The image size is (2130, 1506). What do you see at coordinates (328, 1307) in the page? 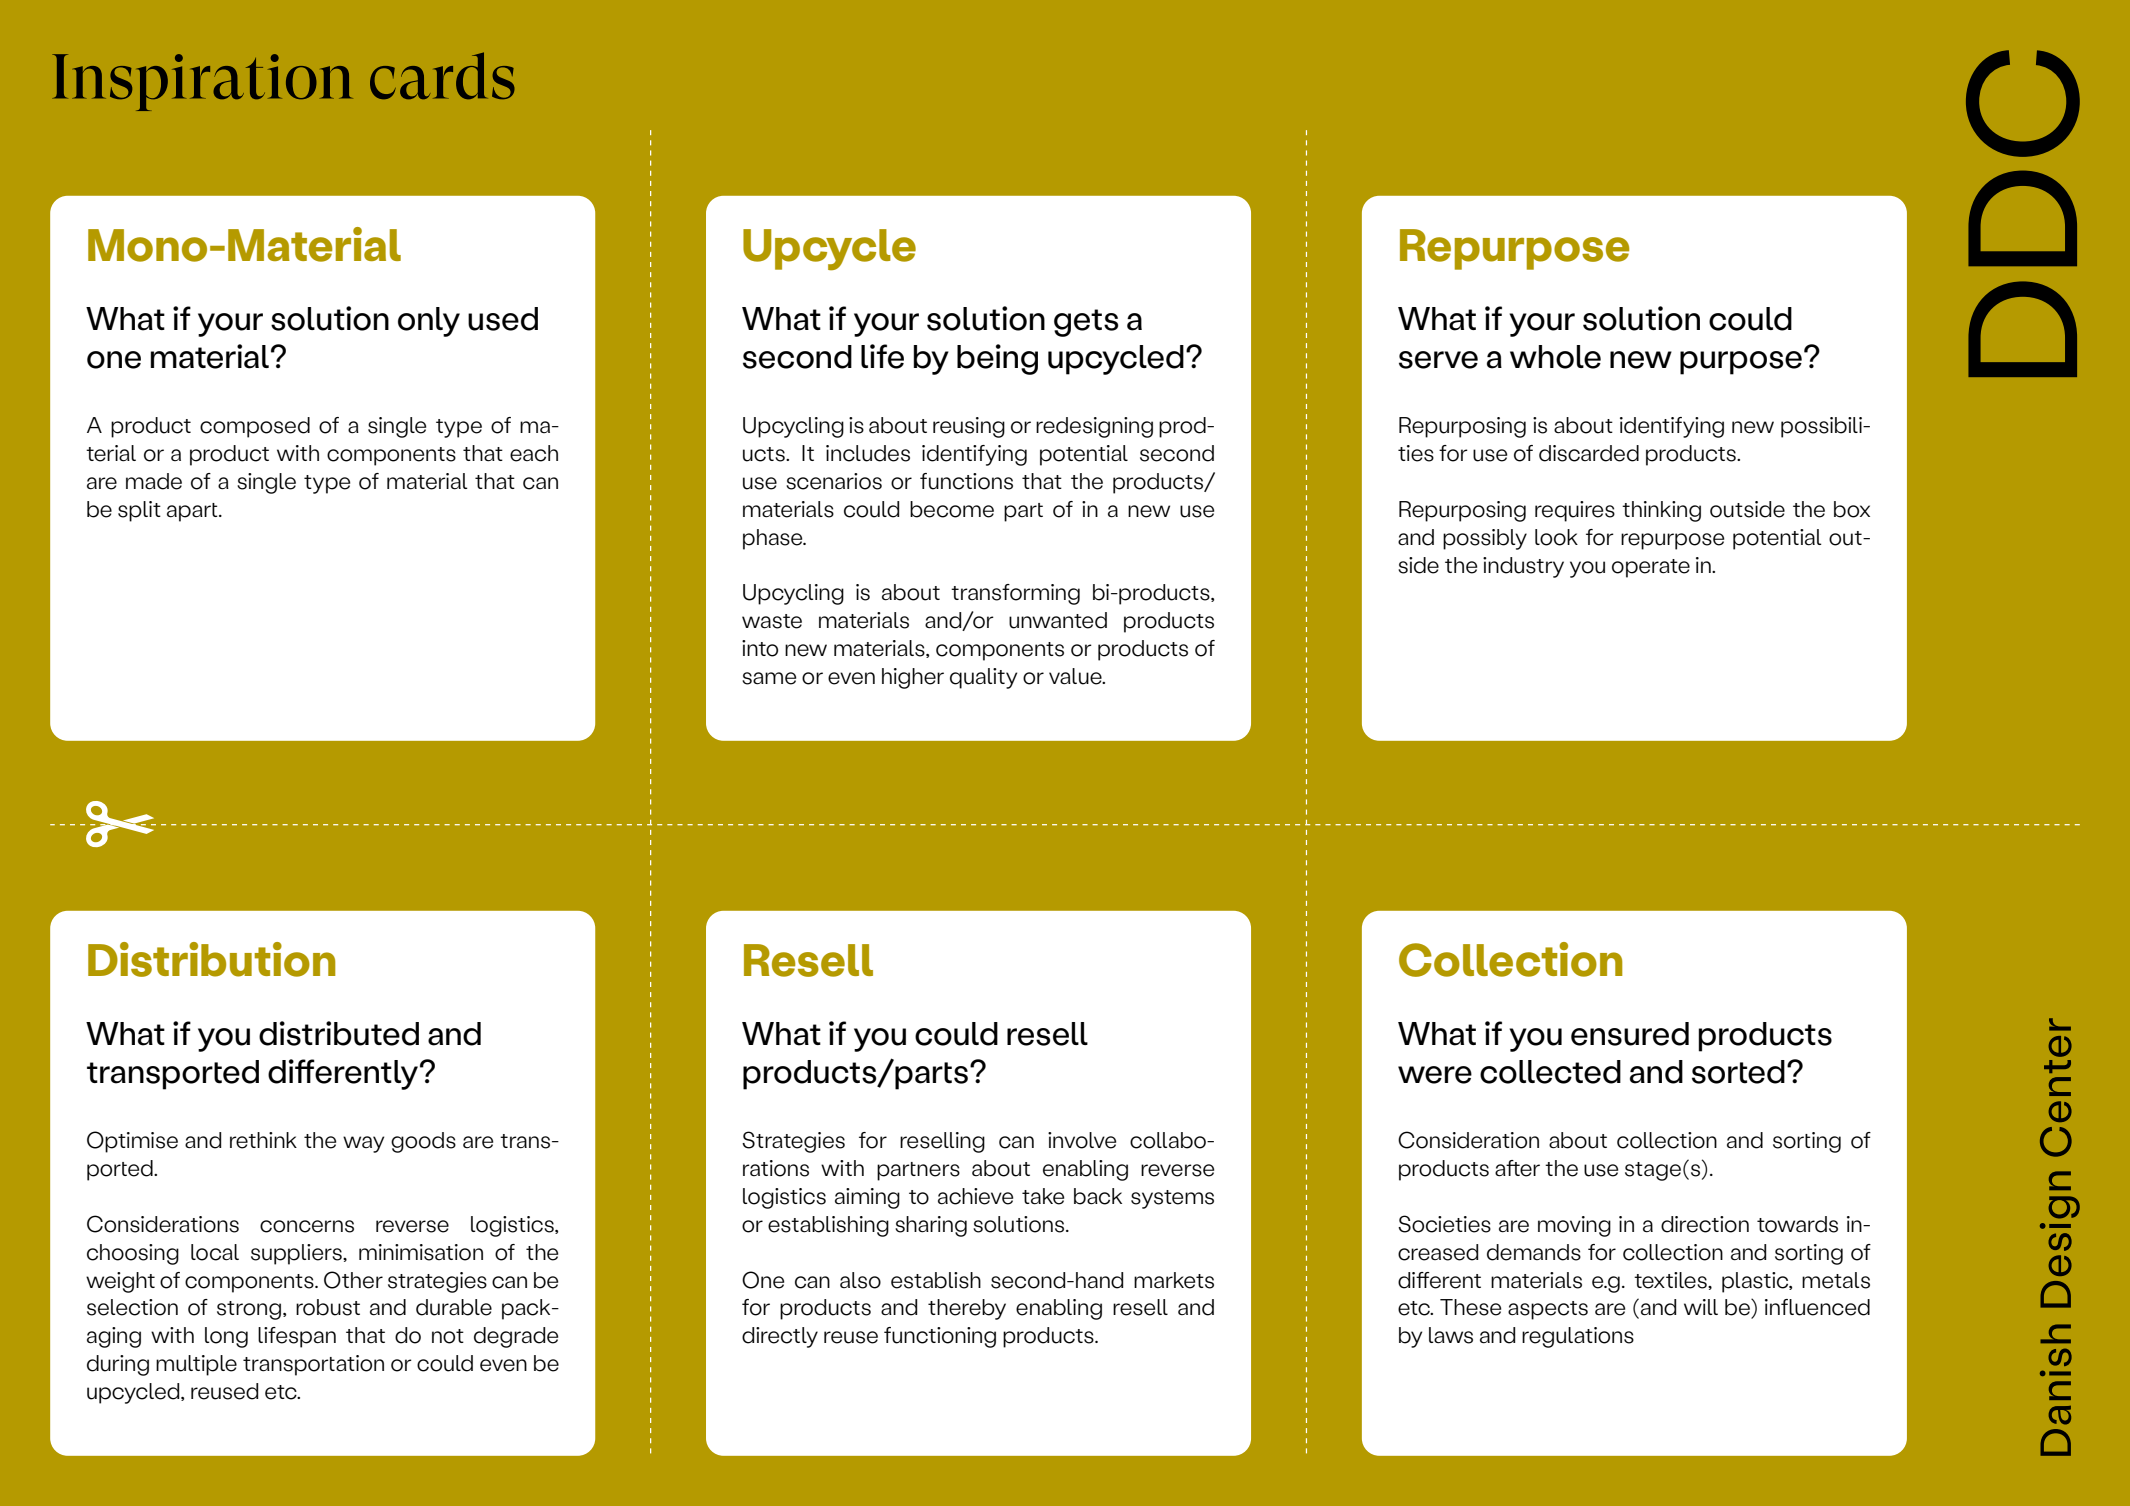
I see `robust` at bounding box center [328, 1307].
